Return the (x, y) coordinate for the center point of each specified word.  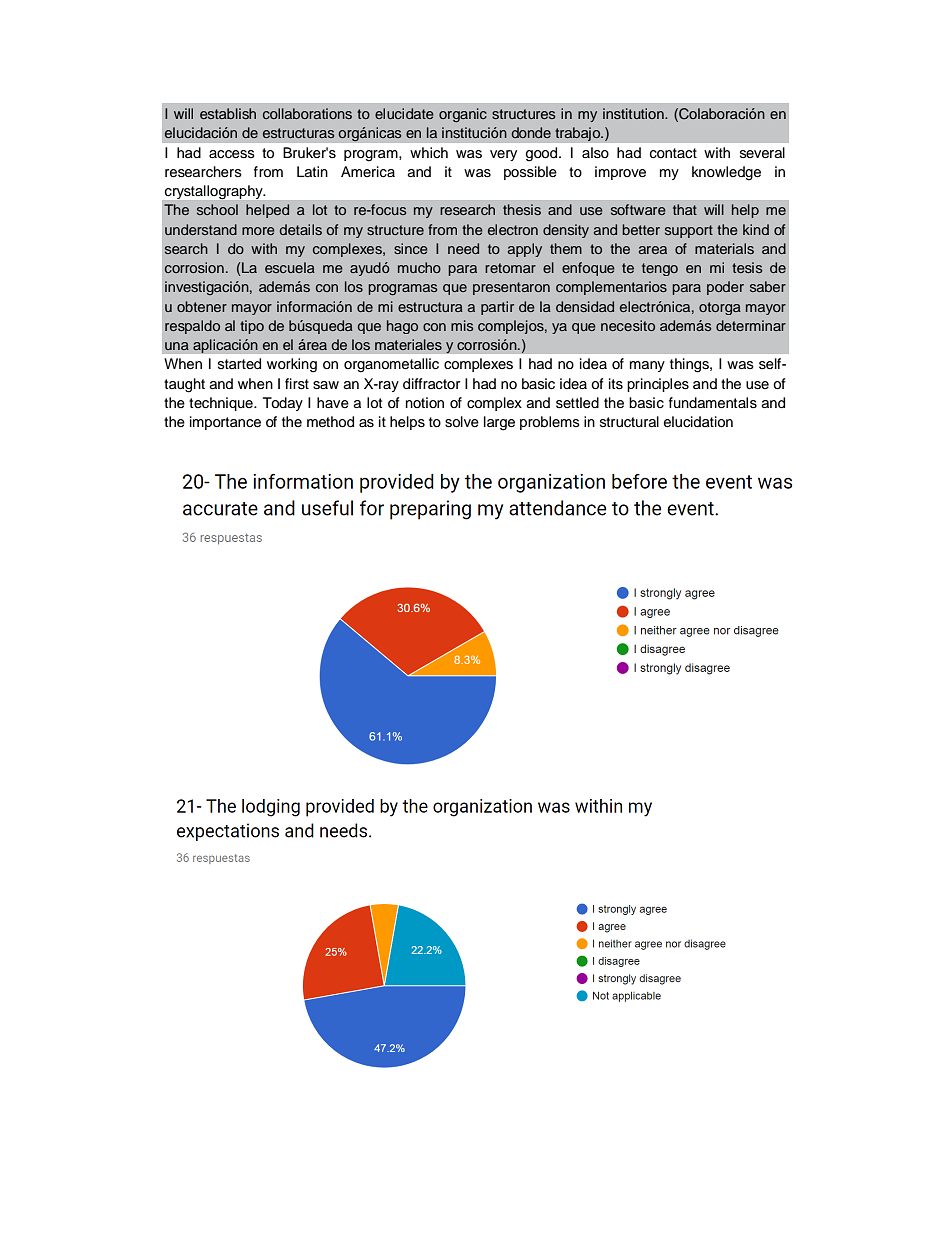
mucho (419, 267)
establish (228, 113)
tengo (660, 269)
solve (462, 422)
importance (225, 423)
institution (634, 113)
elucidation (698, 422)
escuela (290, 267)
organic (463, 115)
